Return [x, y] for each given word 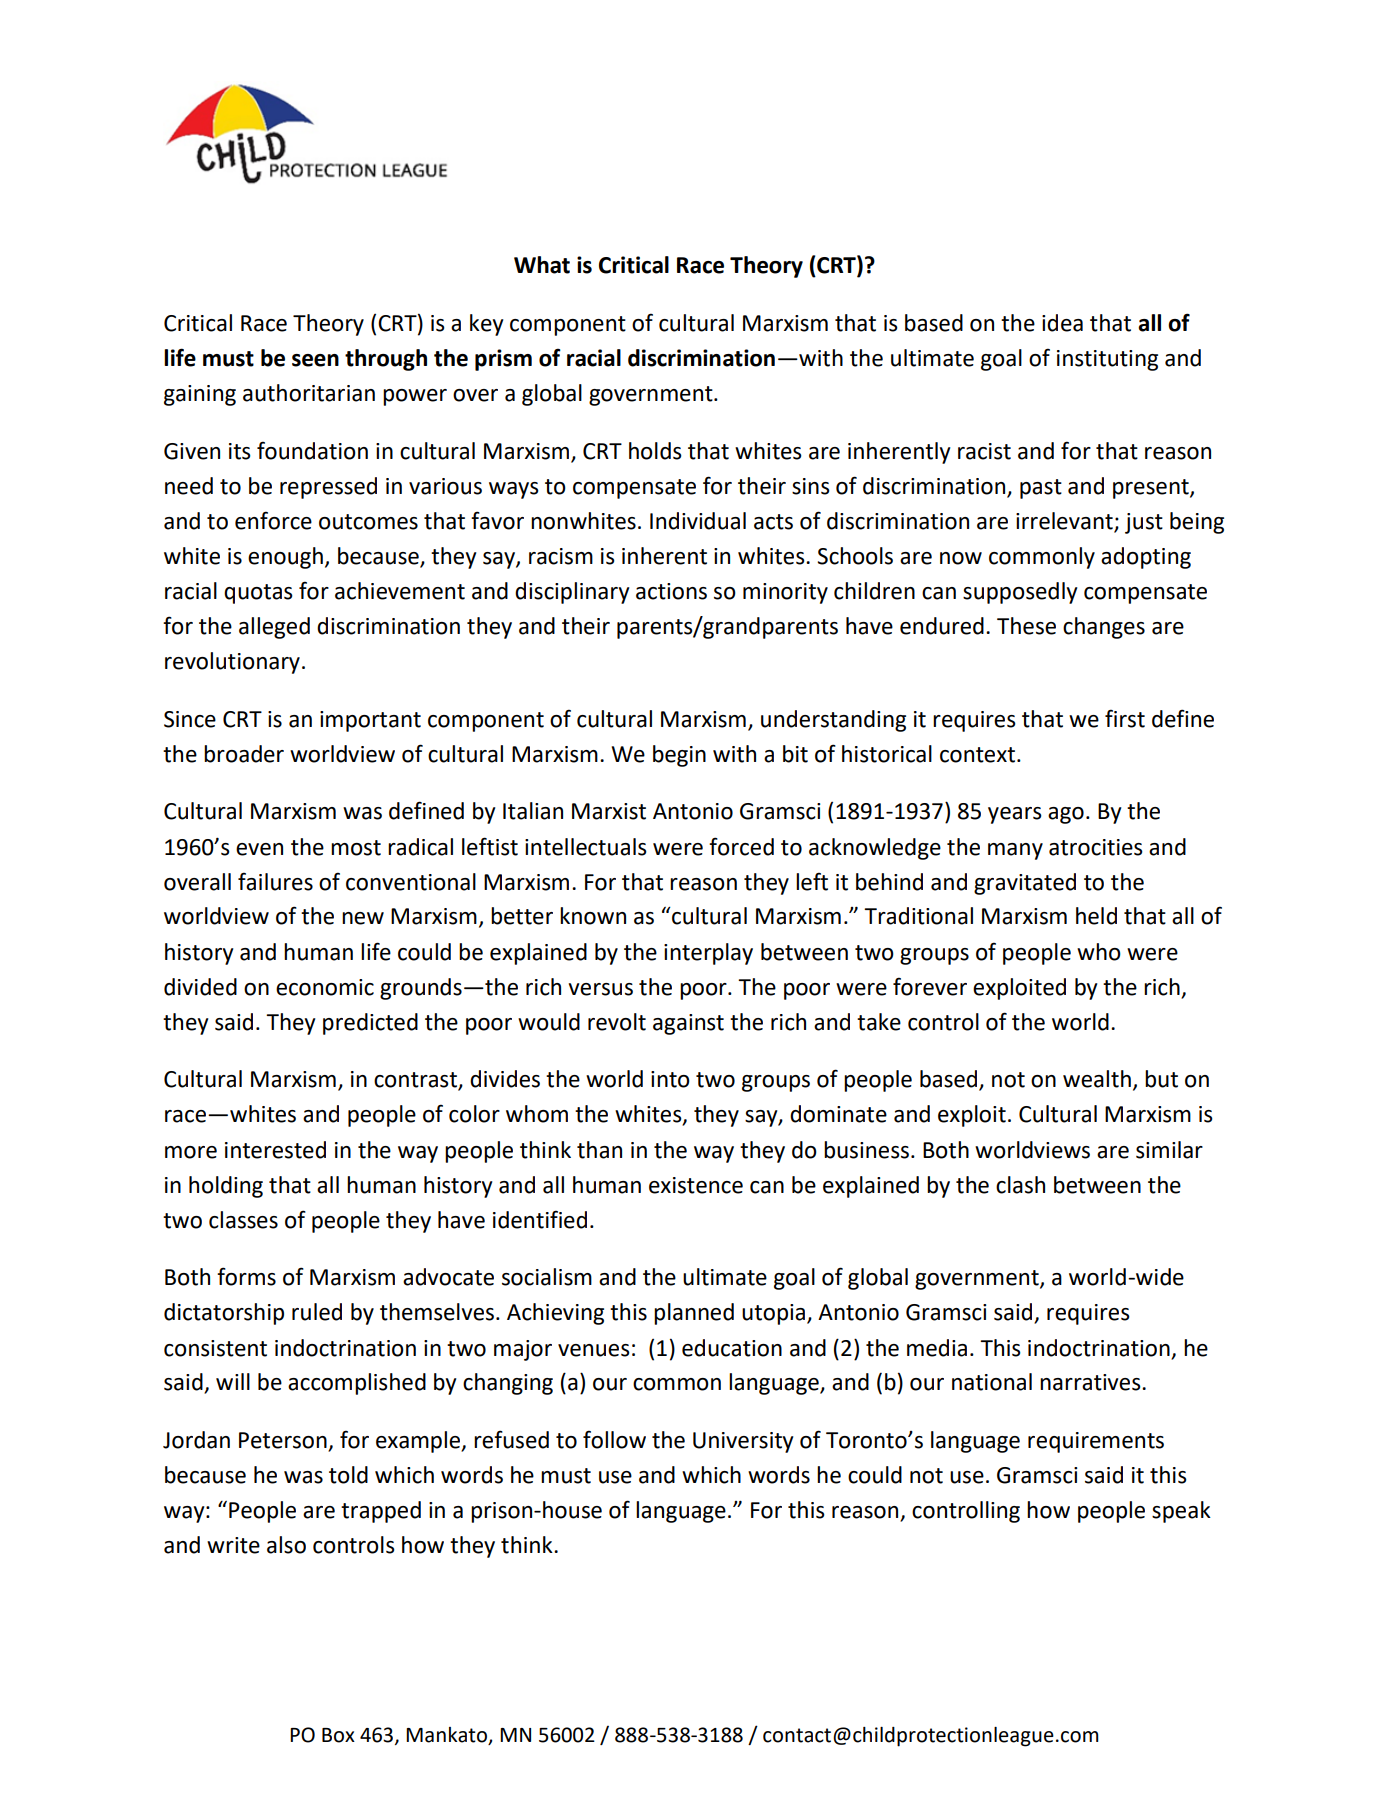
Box [338, 1735]
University [743, 1442]
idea [1062, 323]
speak [1181, 1512]
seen [315, 360]
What [542, 265]
